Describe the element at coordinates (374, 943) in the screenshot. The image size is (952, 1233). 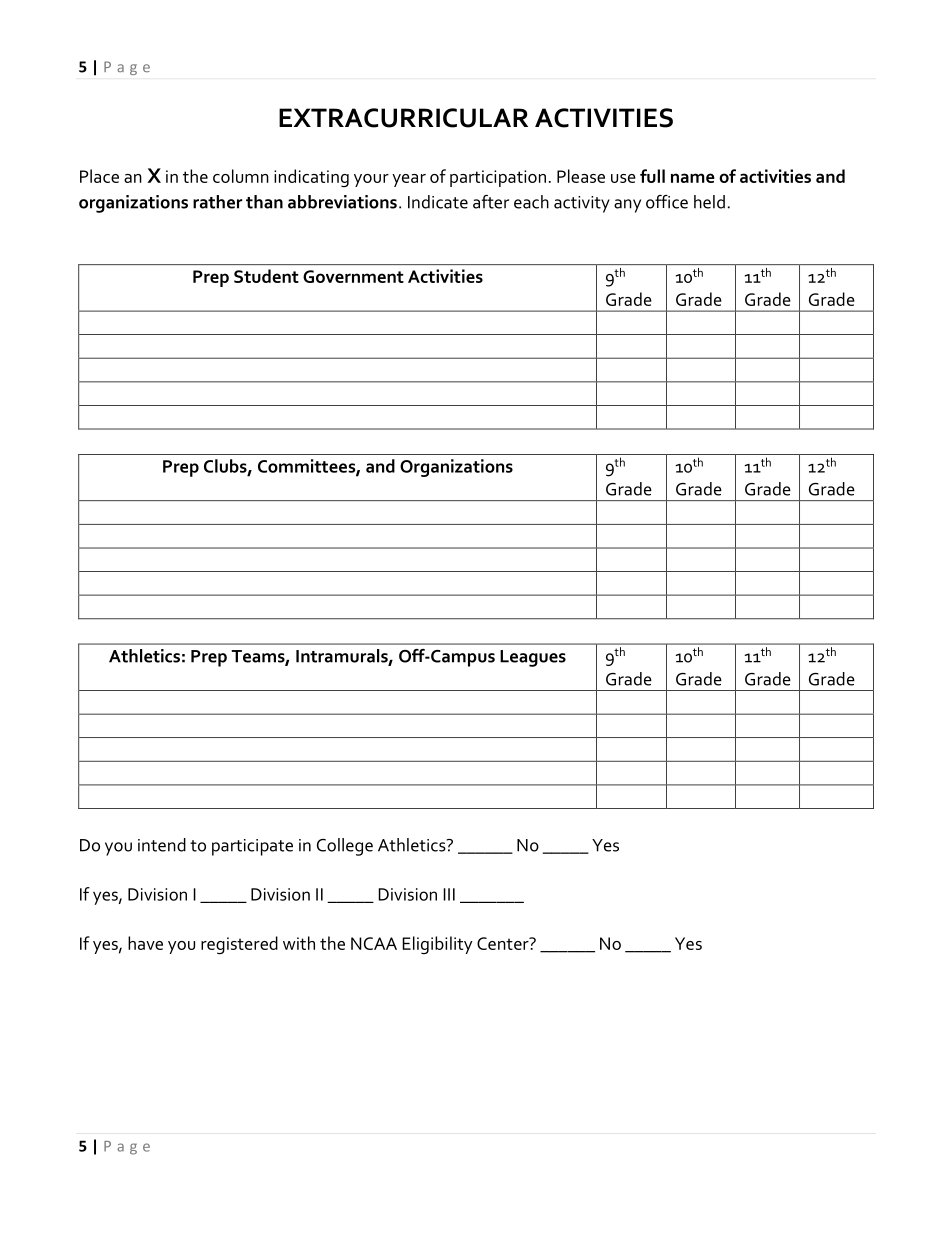
I see `NCAA` at that location.
